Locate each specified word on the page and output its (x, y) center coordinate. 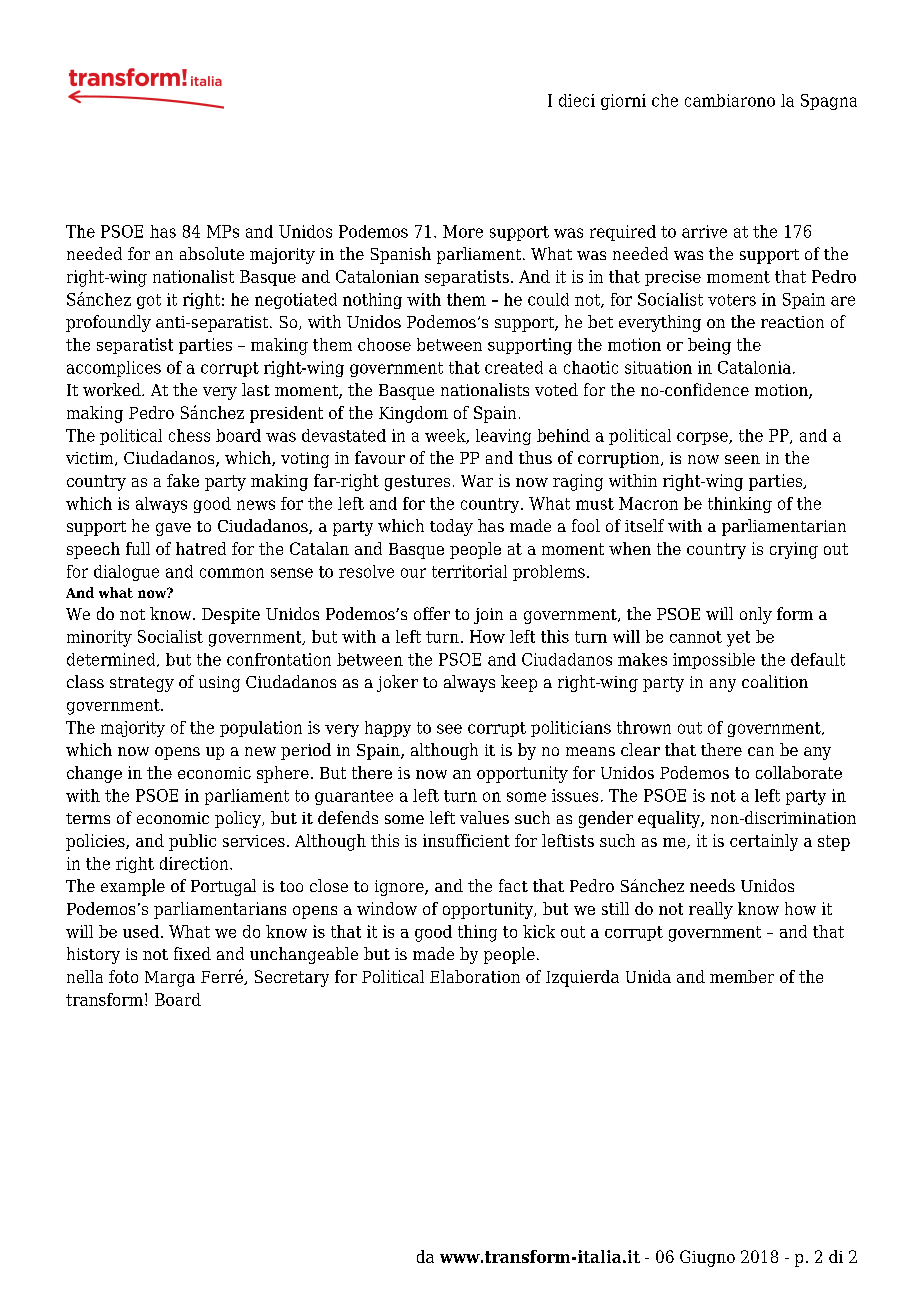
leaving (503, 437)
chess (189, 435)
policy (239, 819)
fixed (192, 953)
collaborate (799, 772)
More (463, 231)
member (742, 976)
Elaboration (475, 976)
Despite (231, 616)
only (756, 615)
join (488, 616)
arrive (704, 231)
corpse (703, 438)
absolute (212, 253)
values (484, 817)
